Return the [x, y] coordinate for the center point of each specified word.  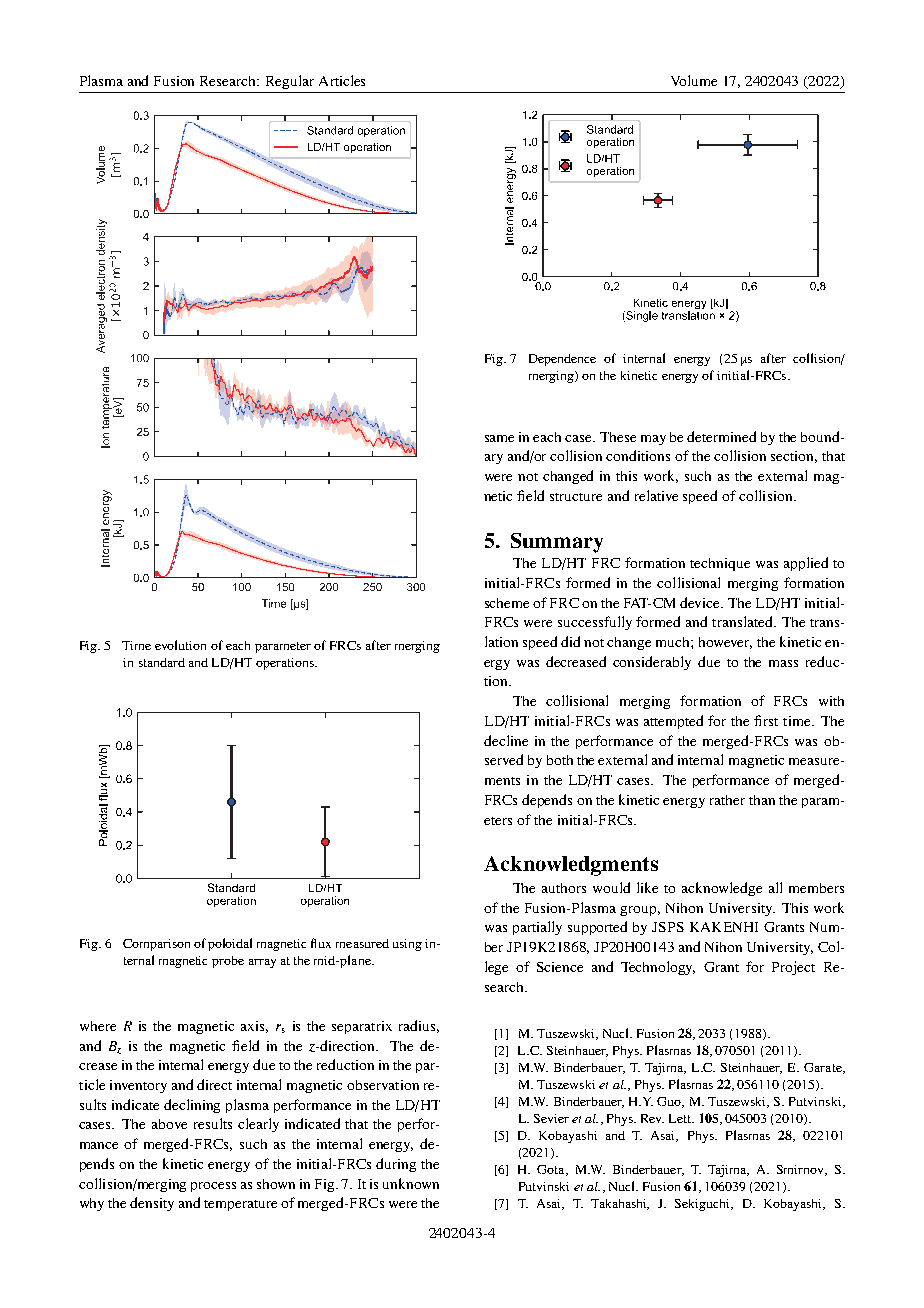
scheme [507, 603]
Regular [290, 82]
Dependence [562, 360]
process [213, 1187]
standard [162, 662]
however [725, 643]
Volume [694, 80]
